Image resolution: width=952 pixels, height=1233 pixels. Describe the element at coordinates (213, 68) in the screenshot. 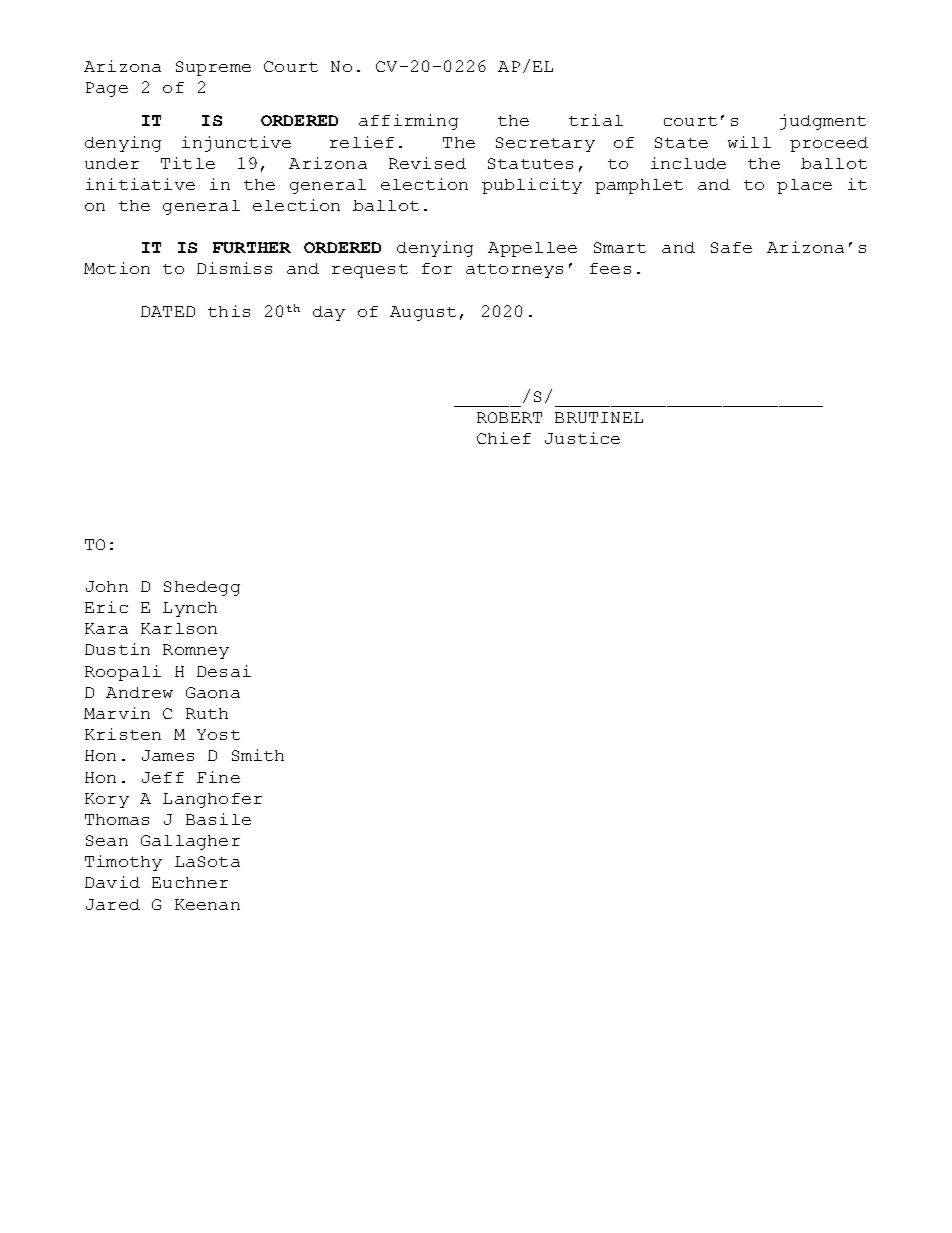

I see `Supreme` at that location.
